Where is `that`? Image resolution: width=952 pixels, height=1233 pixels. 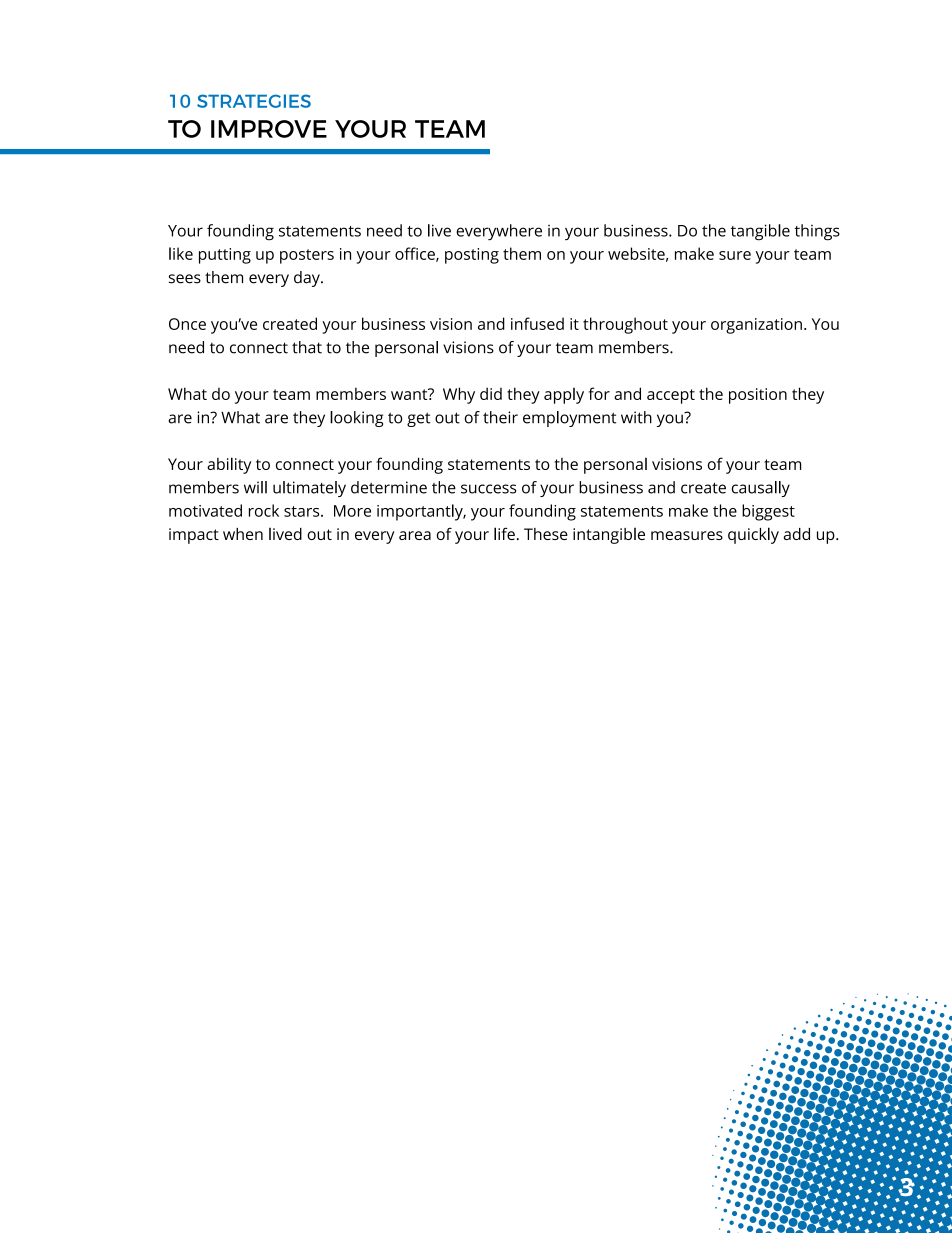 that is located at coordinates (307, 347).
